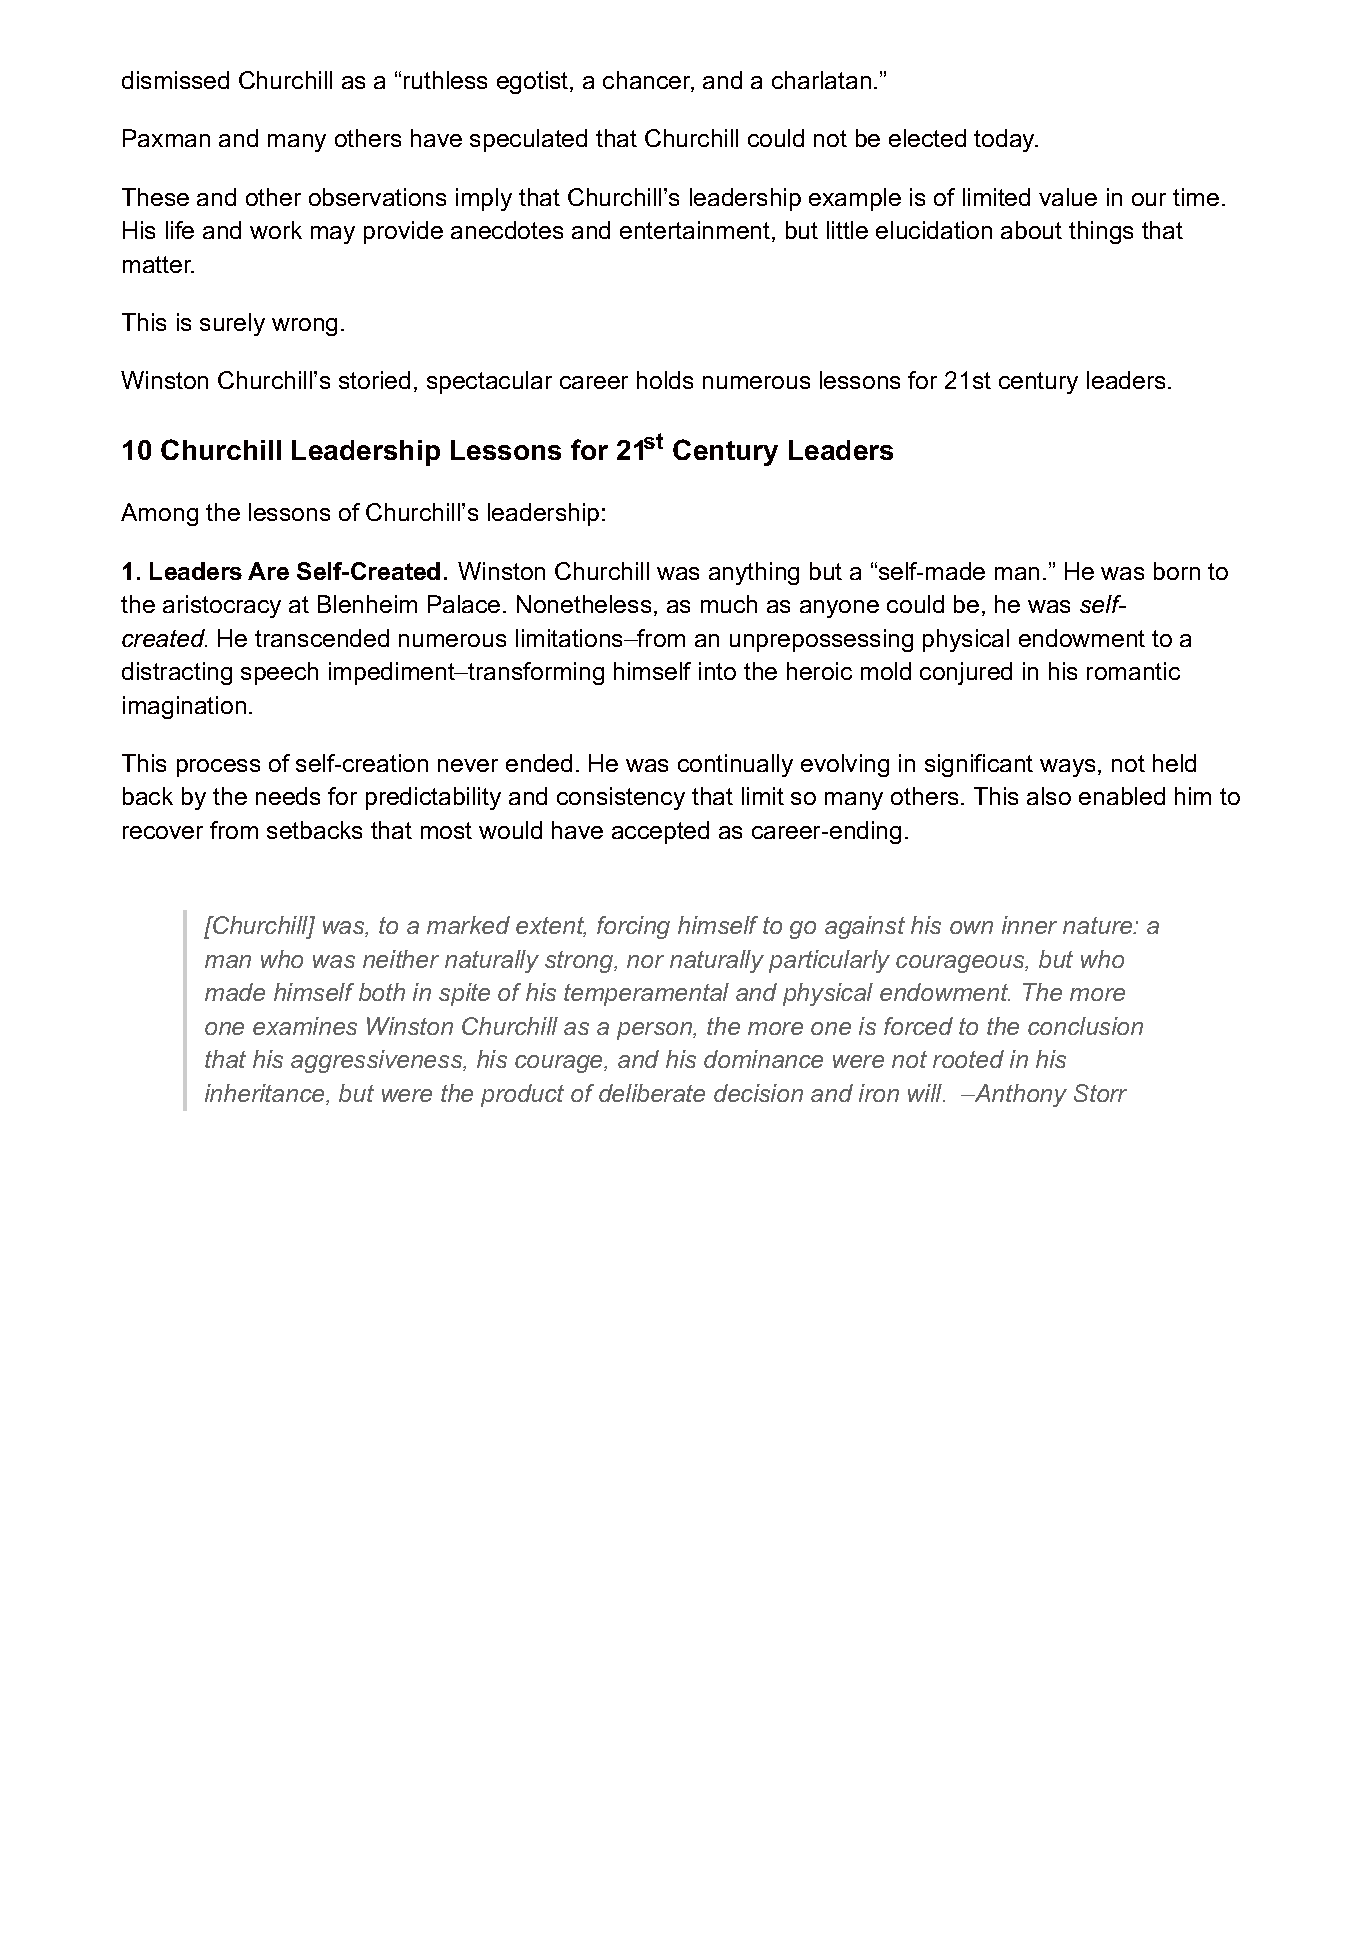 The image size is (1367, 1934). What do you see at coordinates (534, 82) in the page?
I see `egotist` at bounding box center [534, 82].
